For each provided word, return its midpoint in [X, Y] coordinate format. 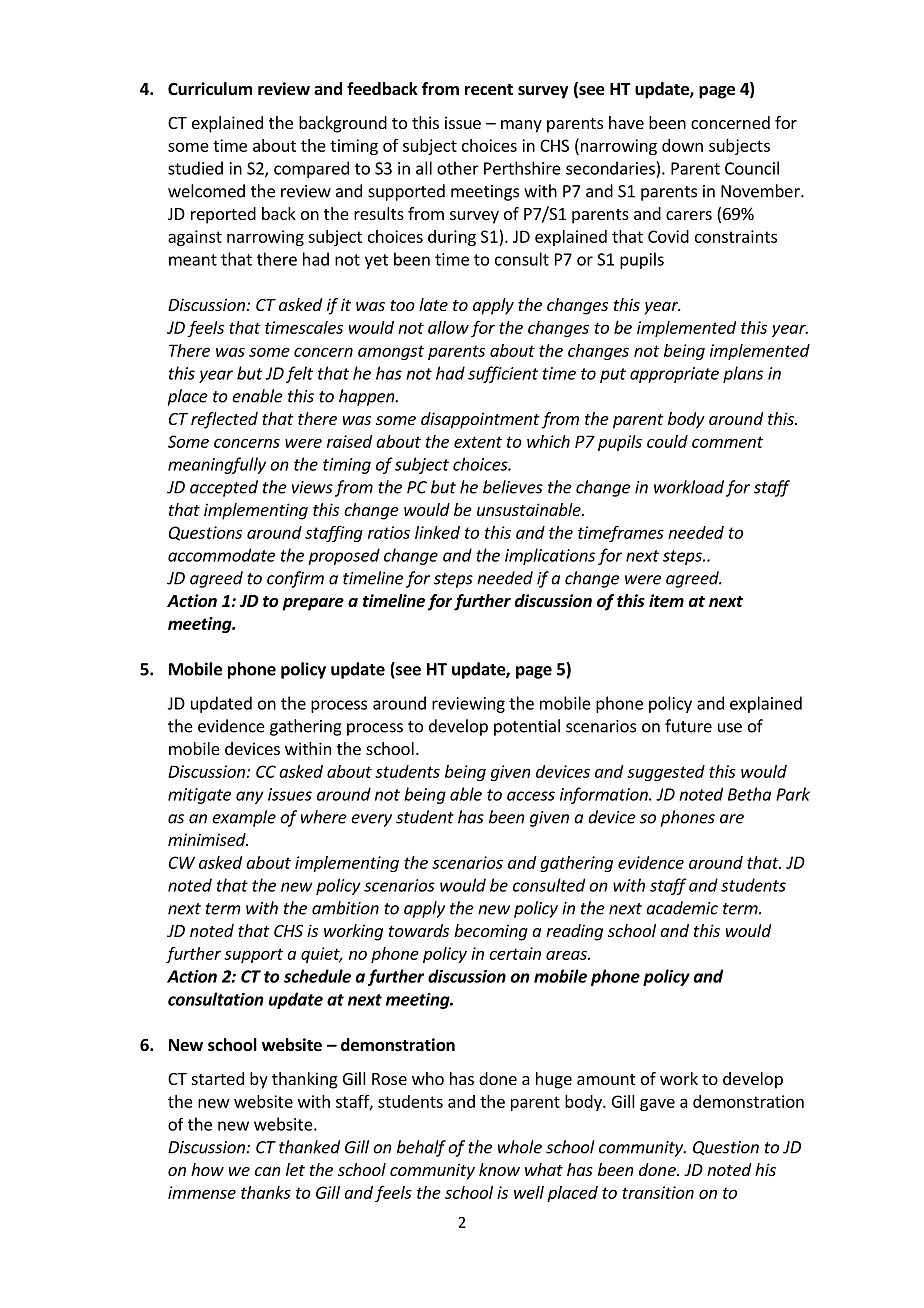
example [244, 818]
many [521, 126]
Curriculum [210, 89]
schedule [317, 976]
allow [448, 327]
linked [437, 532]
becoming [491, 932]
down [682, 145]
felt [299, 374]
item [666, 600]
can [268, 1171]
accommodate [221, 555]
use [730, 728]
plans [743, 374]
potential [527, 727]
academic [682, 908]
